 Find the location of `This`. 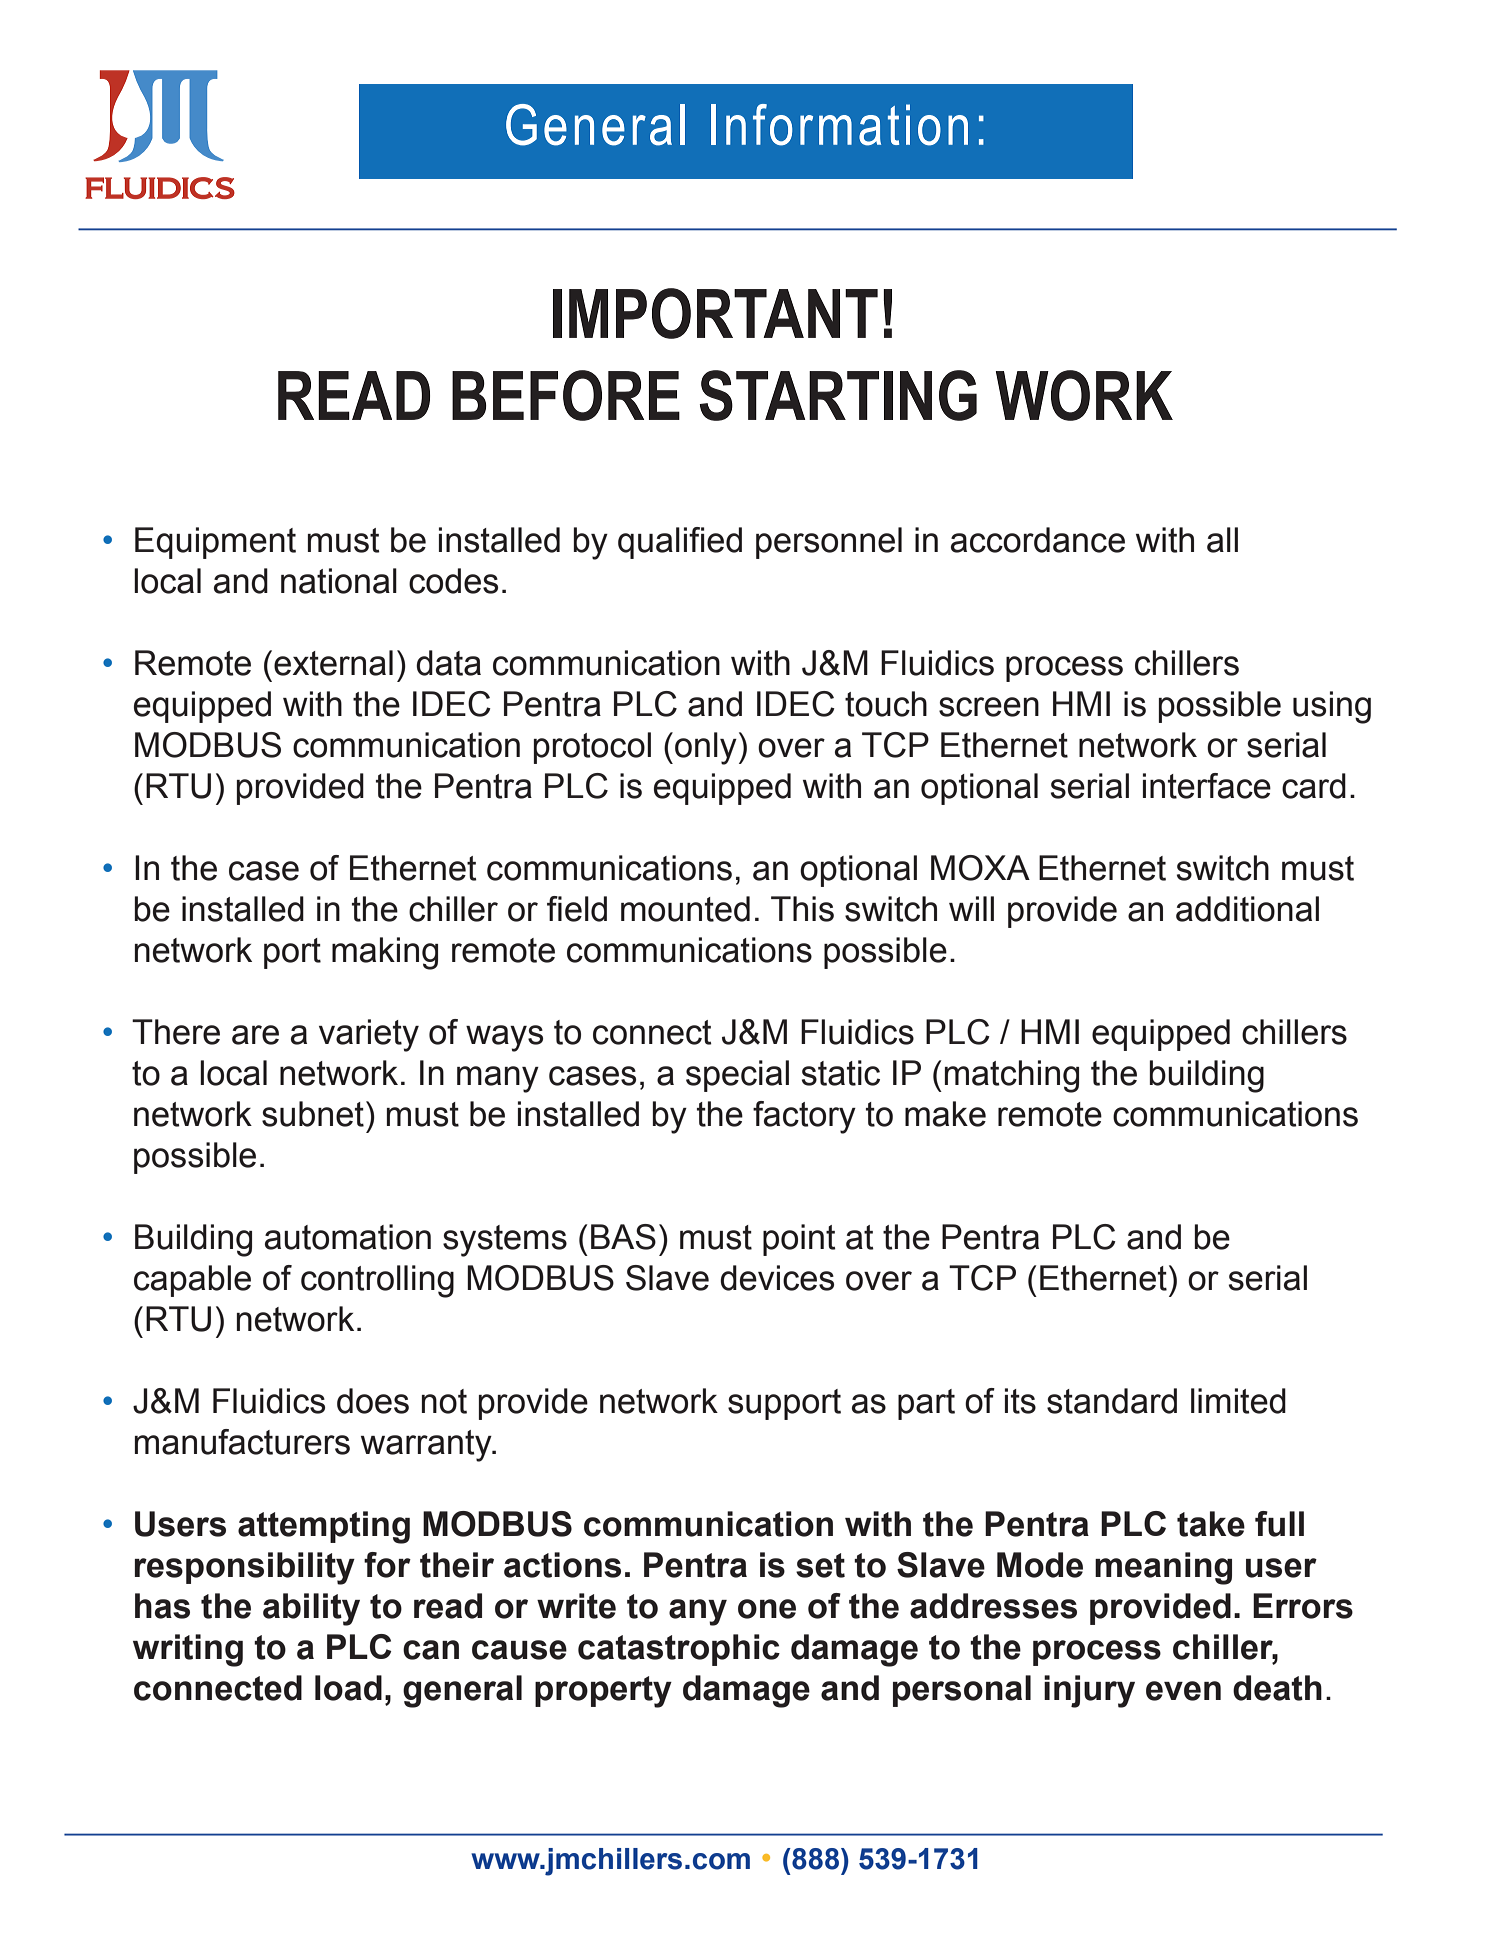

This is located at coordinates (802, 909).
